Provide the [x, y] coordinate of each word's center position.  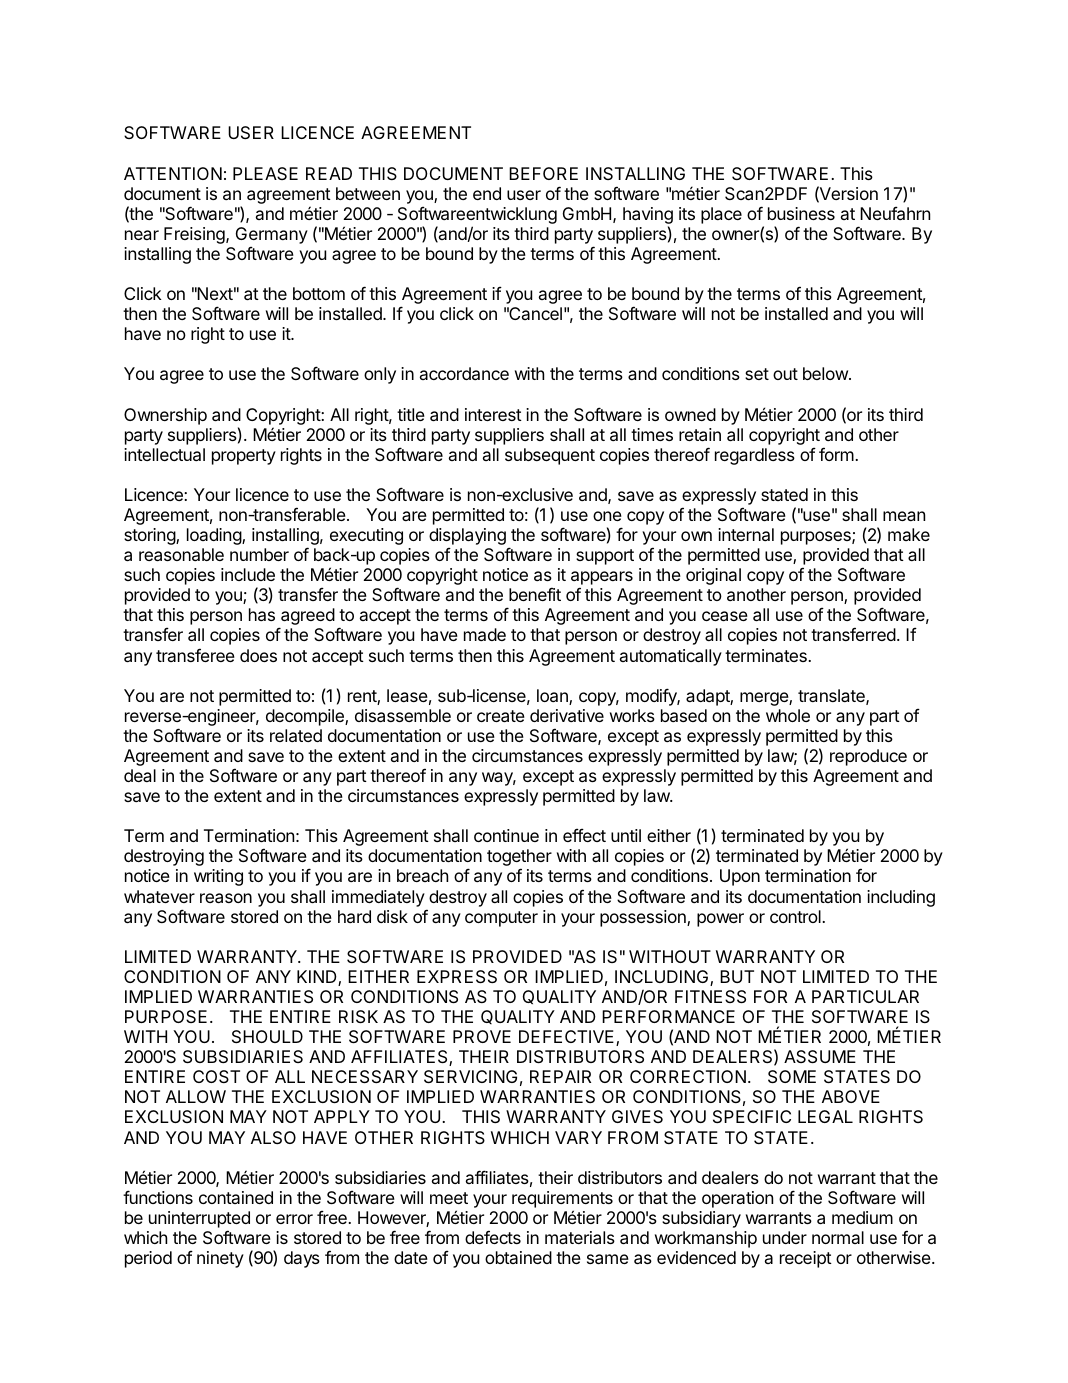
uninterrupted [199, 1219]
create [501, 716]
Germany [272, 237]
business [801, 213]
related [296, 735]
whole [788, 715]
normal [838, 1237]
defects [493, 1237]
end [487, 193]
